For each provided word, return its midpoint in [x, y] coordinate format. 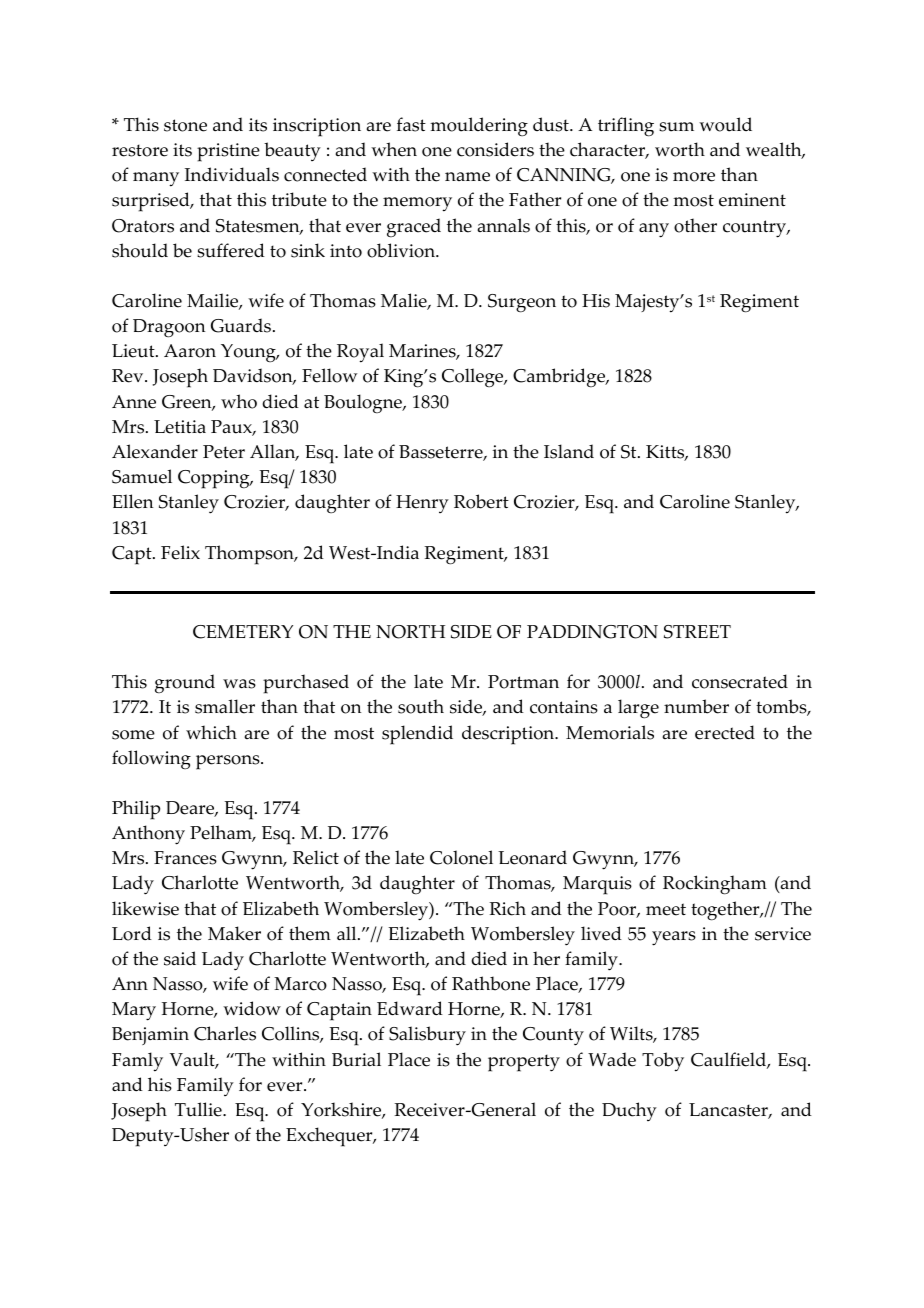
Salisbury [427, 1036]
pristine [228, 152]
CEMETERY [243, 632]
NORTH [410, 632]
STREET [697, 632]
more [694, 177]
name [467, 177]
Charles [225, 1033]
